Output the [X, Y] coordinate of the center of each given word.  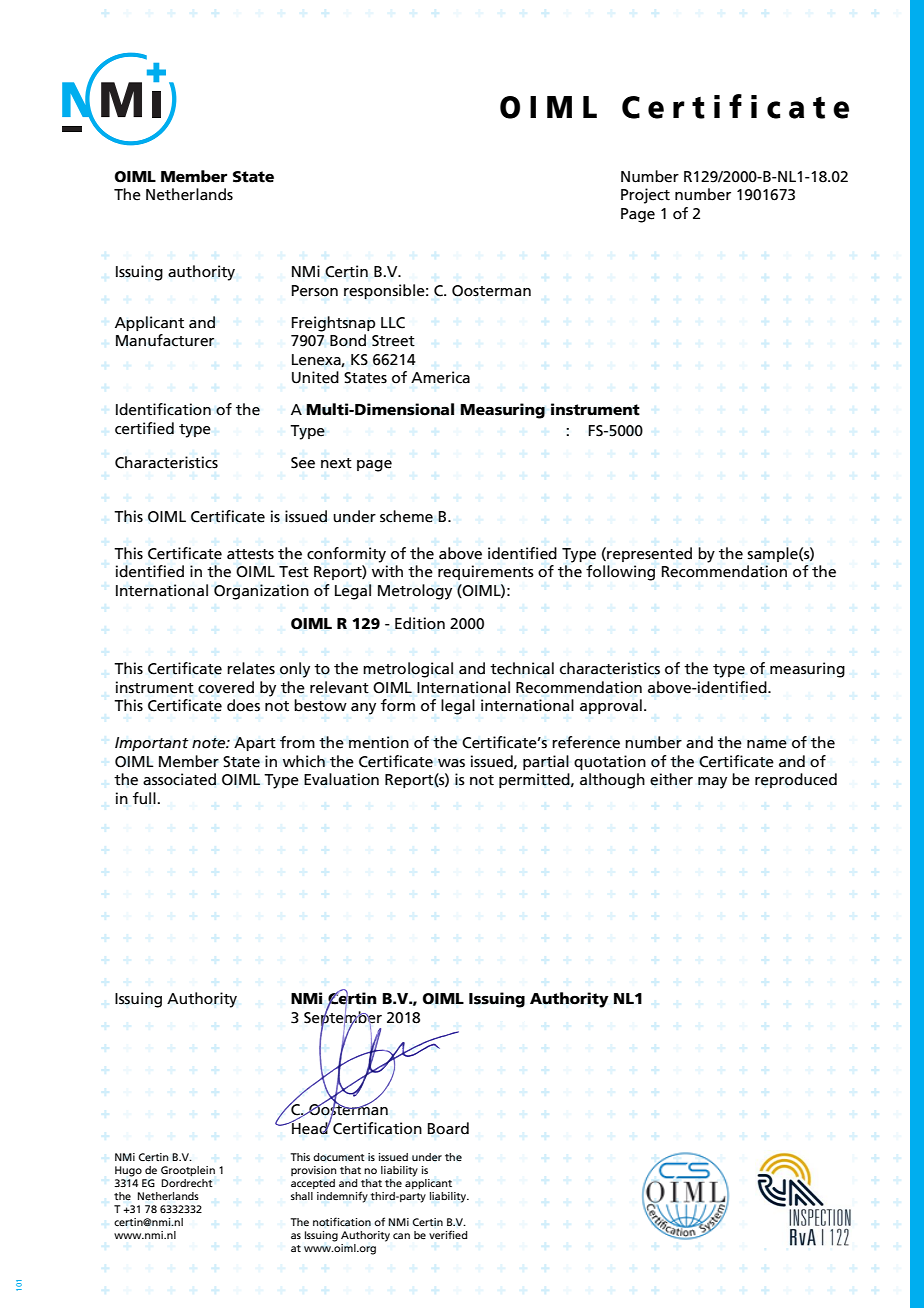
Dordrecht [187, 1183]
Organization [261, 592]
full [144, 798]
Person [315, 291]
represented [648, 554]
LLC [393, 323]
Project [645, 196]
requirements [486, 572]
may [712, 783]
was [451, 763]
